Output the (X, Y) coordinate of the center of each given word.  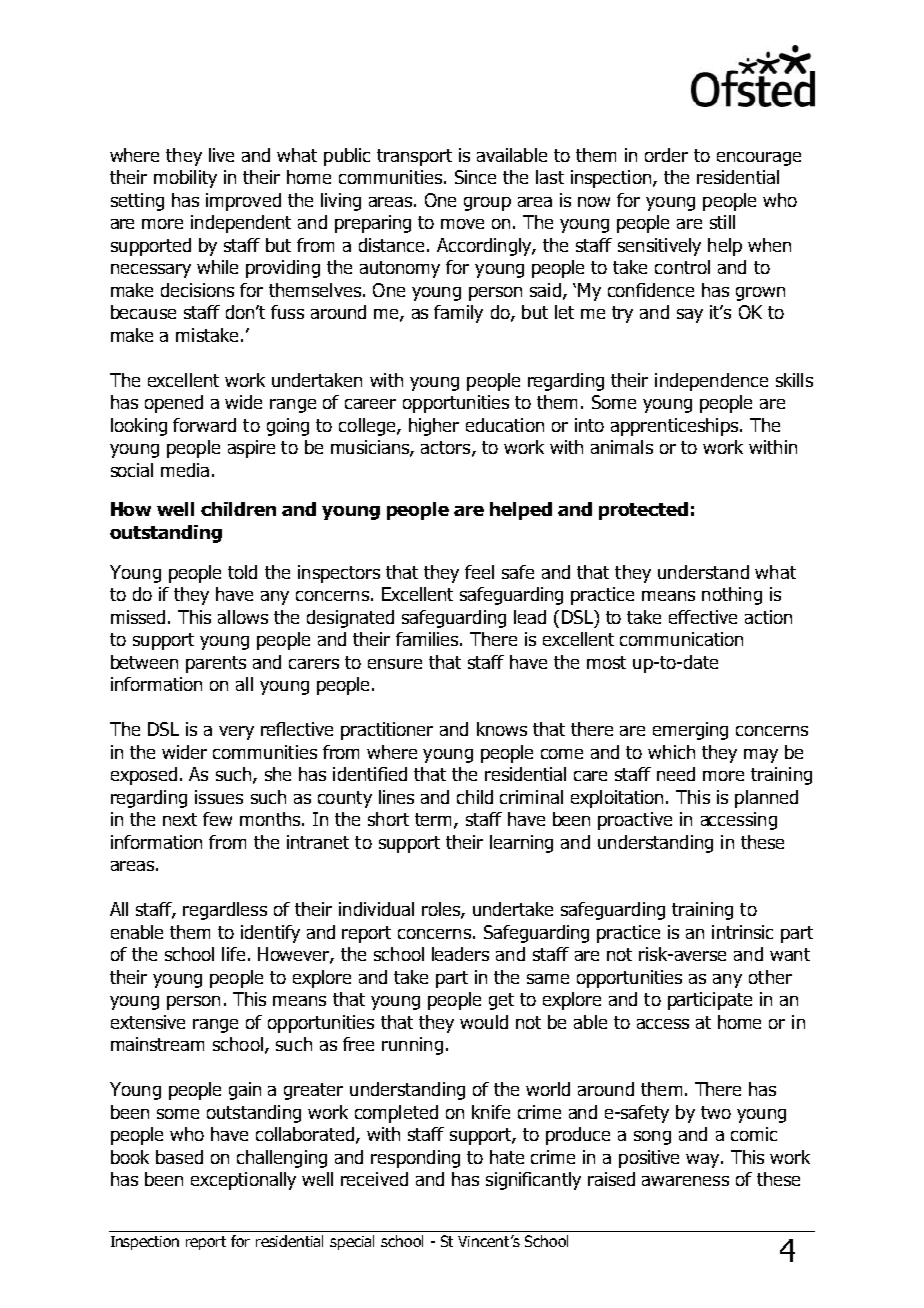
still (722, 222)
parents (216, 664)
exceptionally (243, 1181)
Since (475, 177)
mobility (185, 179)
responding (415, 1159)
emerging (690, 731)
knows (502, 729)
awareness (685, 1181)
